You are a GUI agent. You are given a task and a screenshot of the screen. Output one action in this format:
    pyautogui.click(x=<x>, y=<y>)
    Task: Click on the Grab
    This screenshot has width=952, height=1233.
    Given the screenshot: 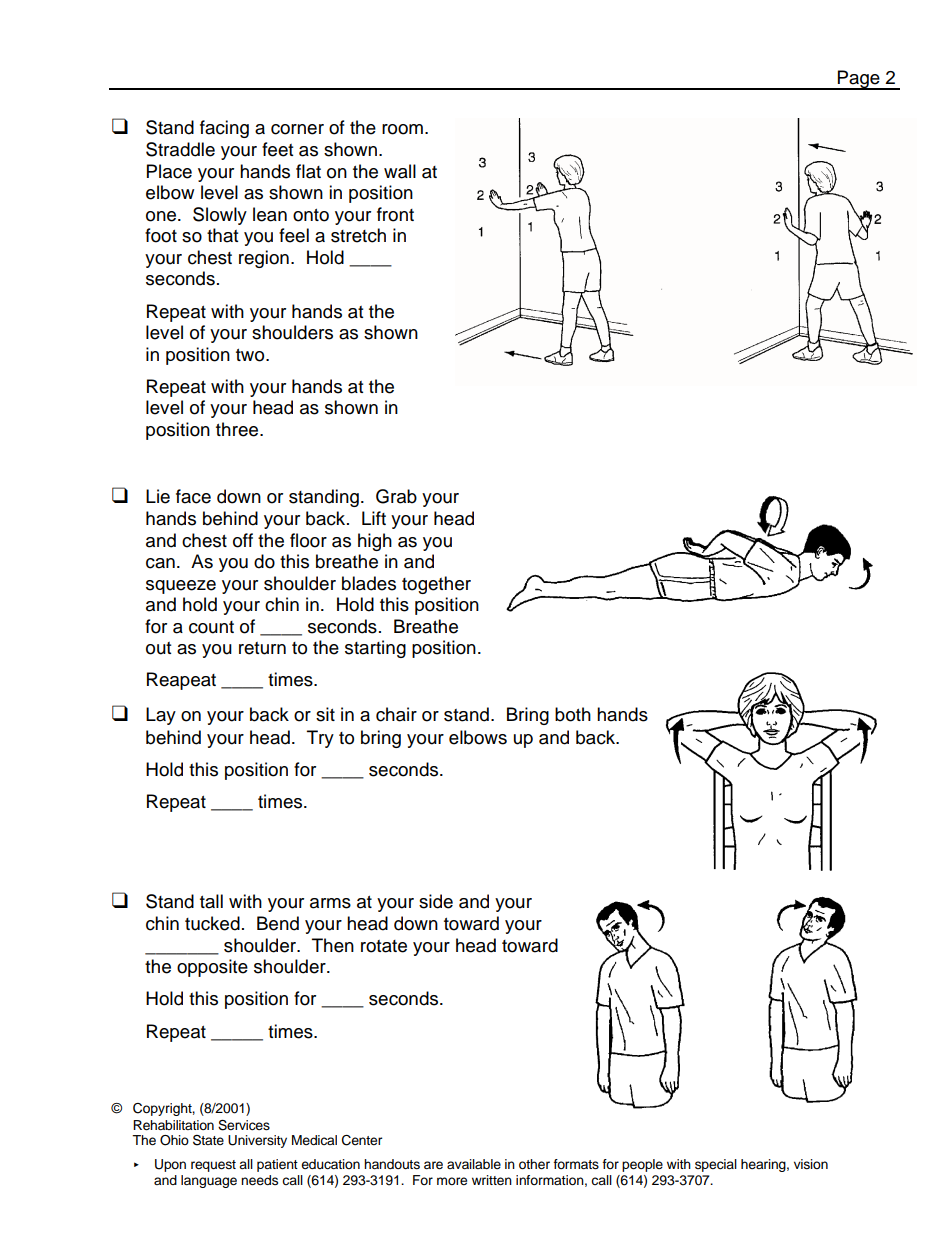 What is the action you would take?
    pyautogui.click(x=396, y=496)
